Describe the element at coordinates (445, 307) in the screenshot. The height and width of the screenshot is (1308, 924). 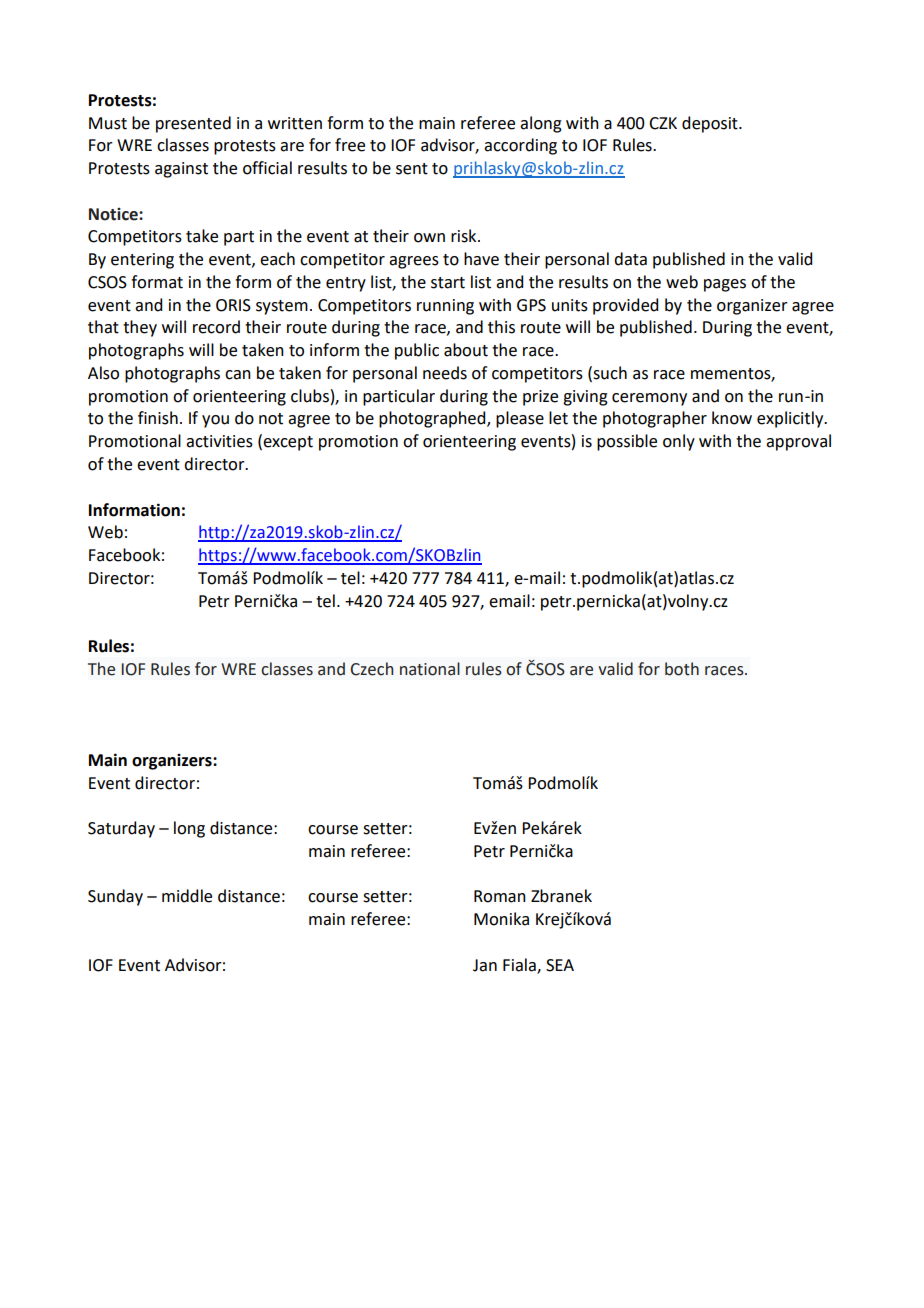
I see `running` at that location.
